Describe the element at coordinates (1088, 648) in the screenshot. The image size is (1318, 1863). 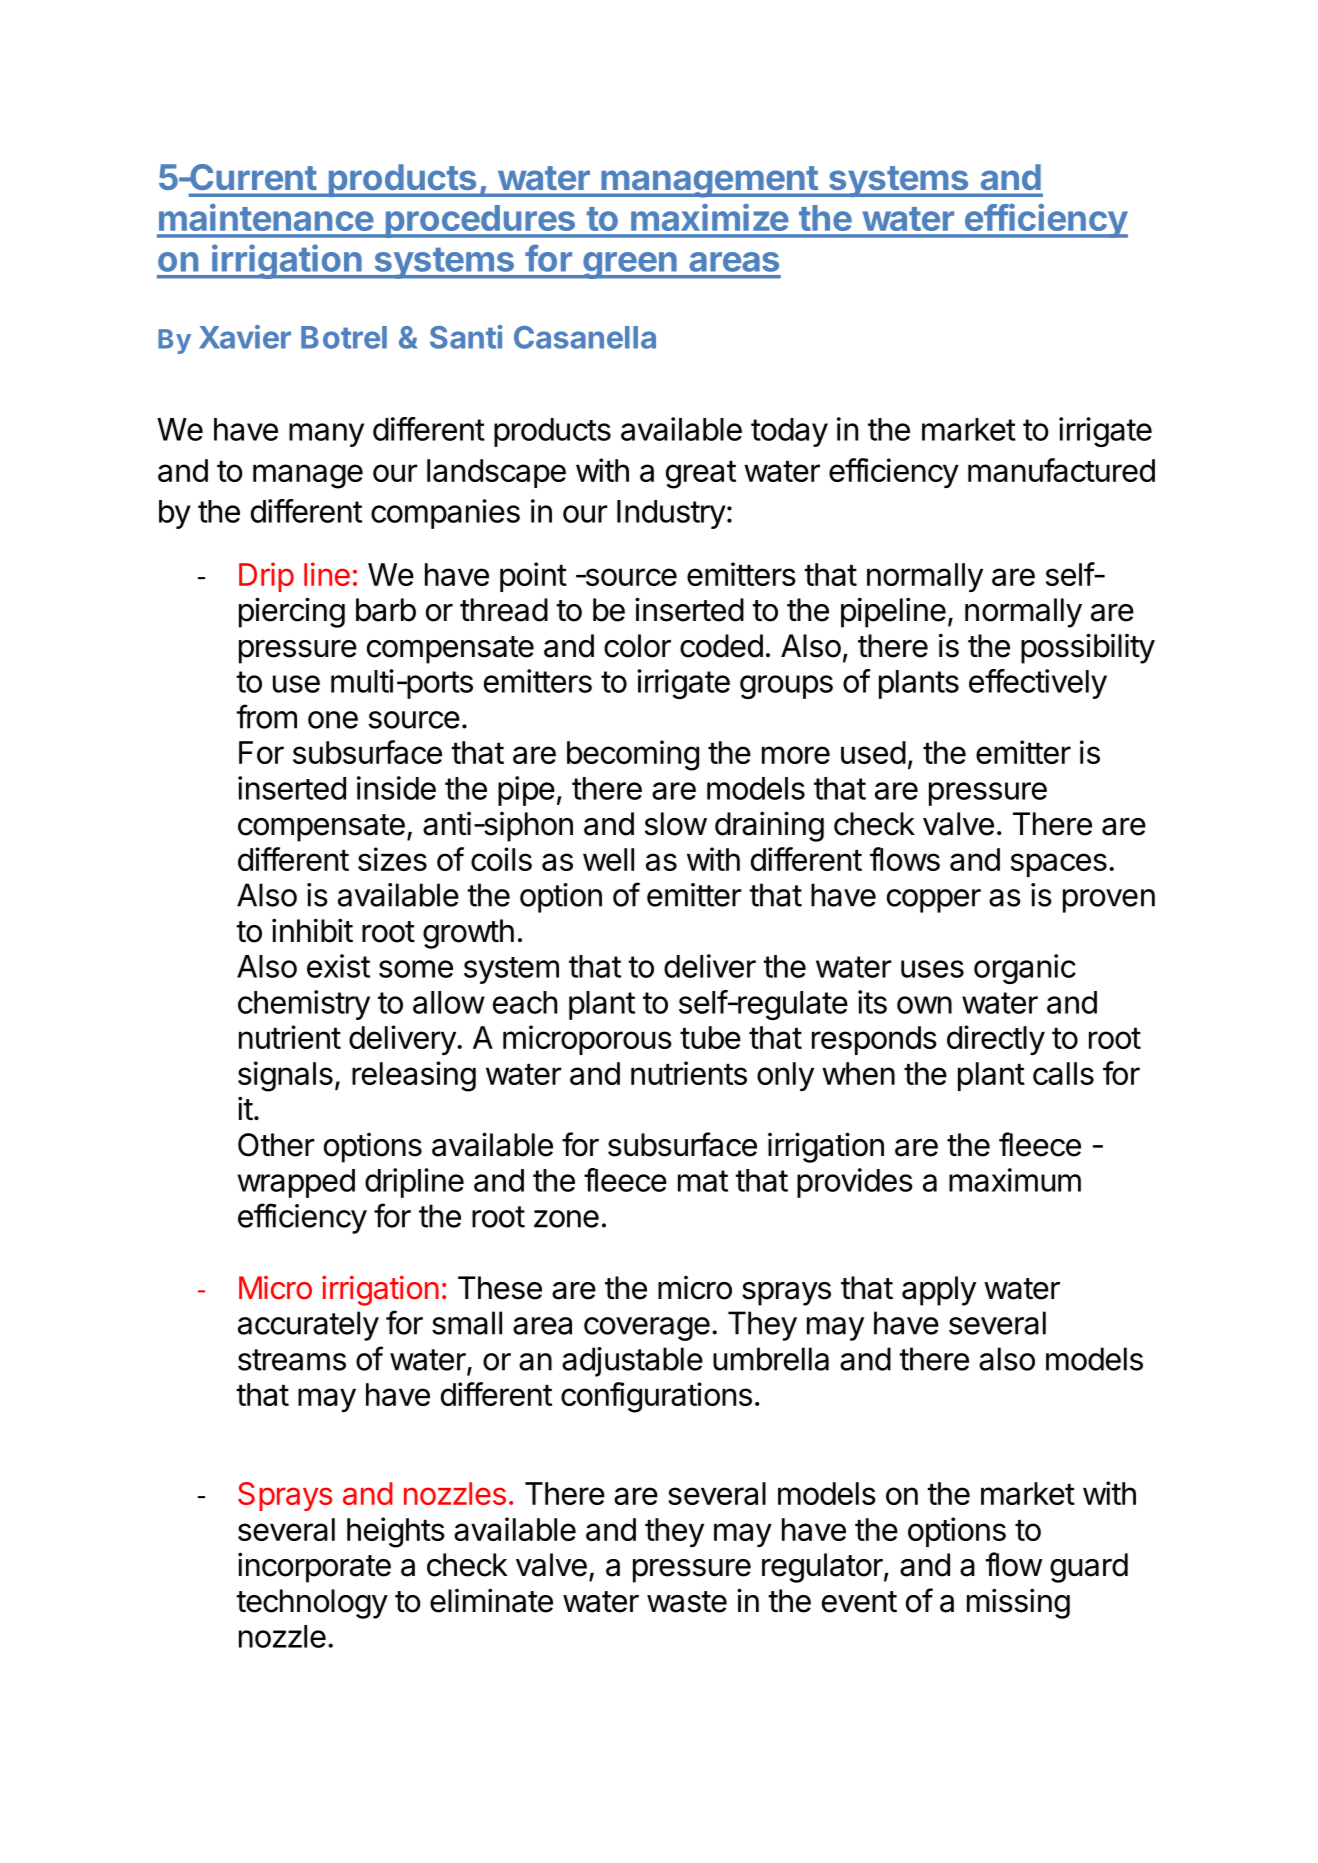
I see `possibility` at that location.
